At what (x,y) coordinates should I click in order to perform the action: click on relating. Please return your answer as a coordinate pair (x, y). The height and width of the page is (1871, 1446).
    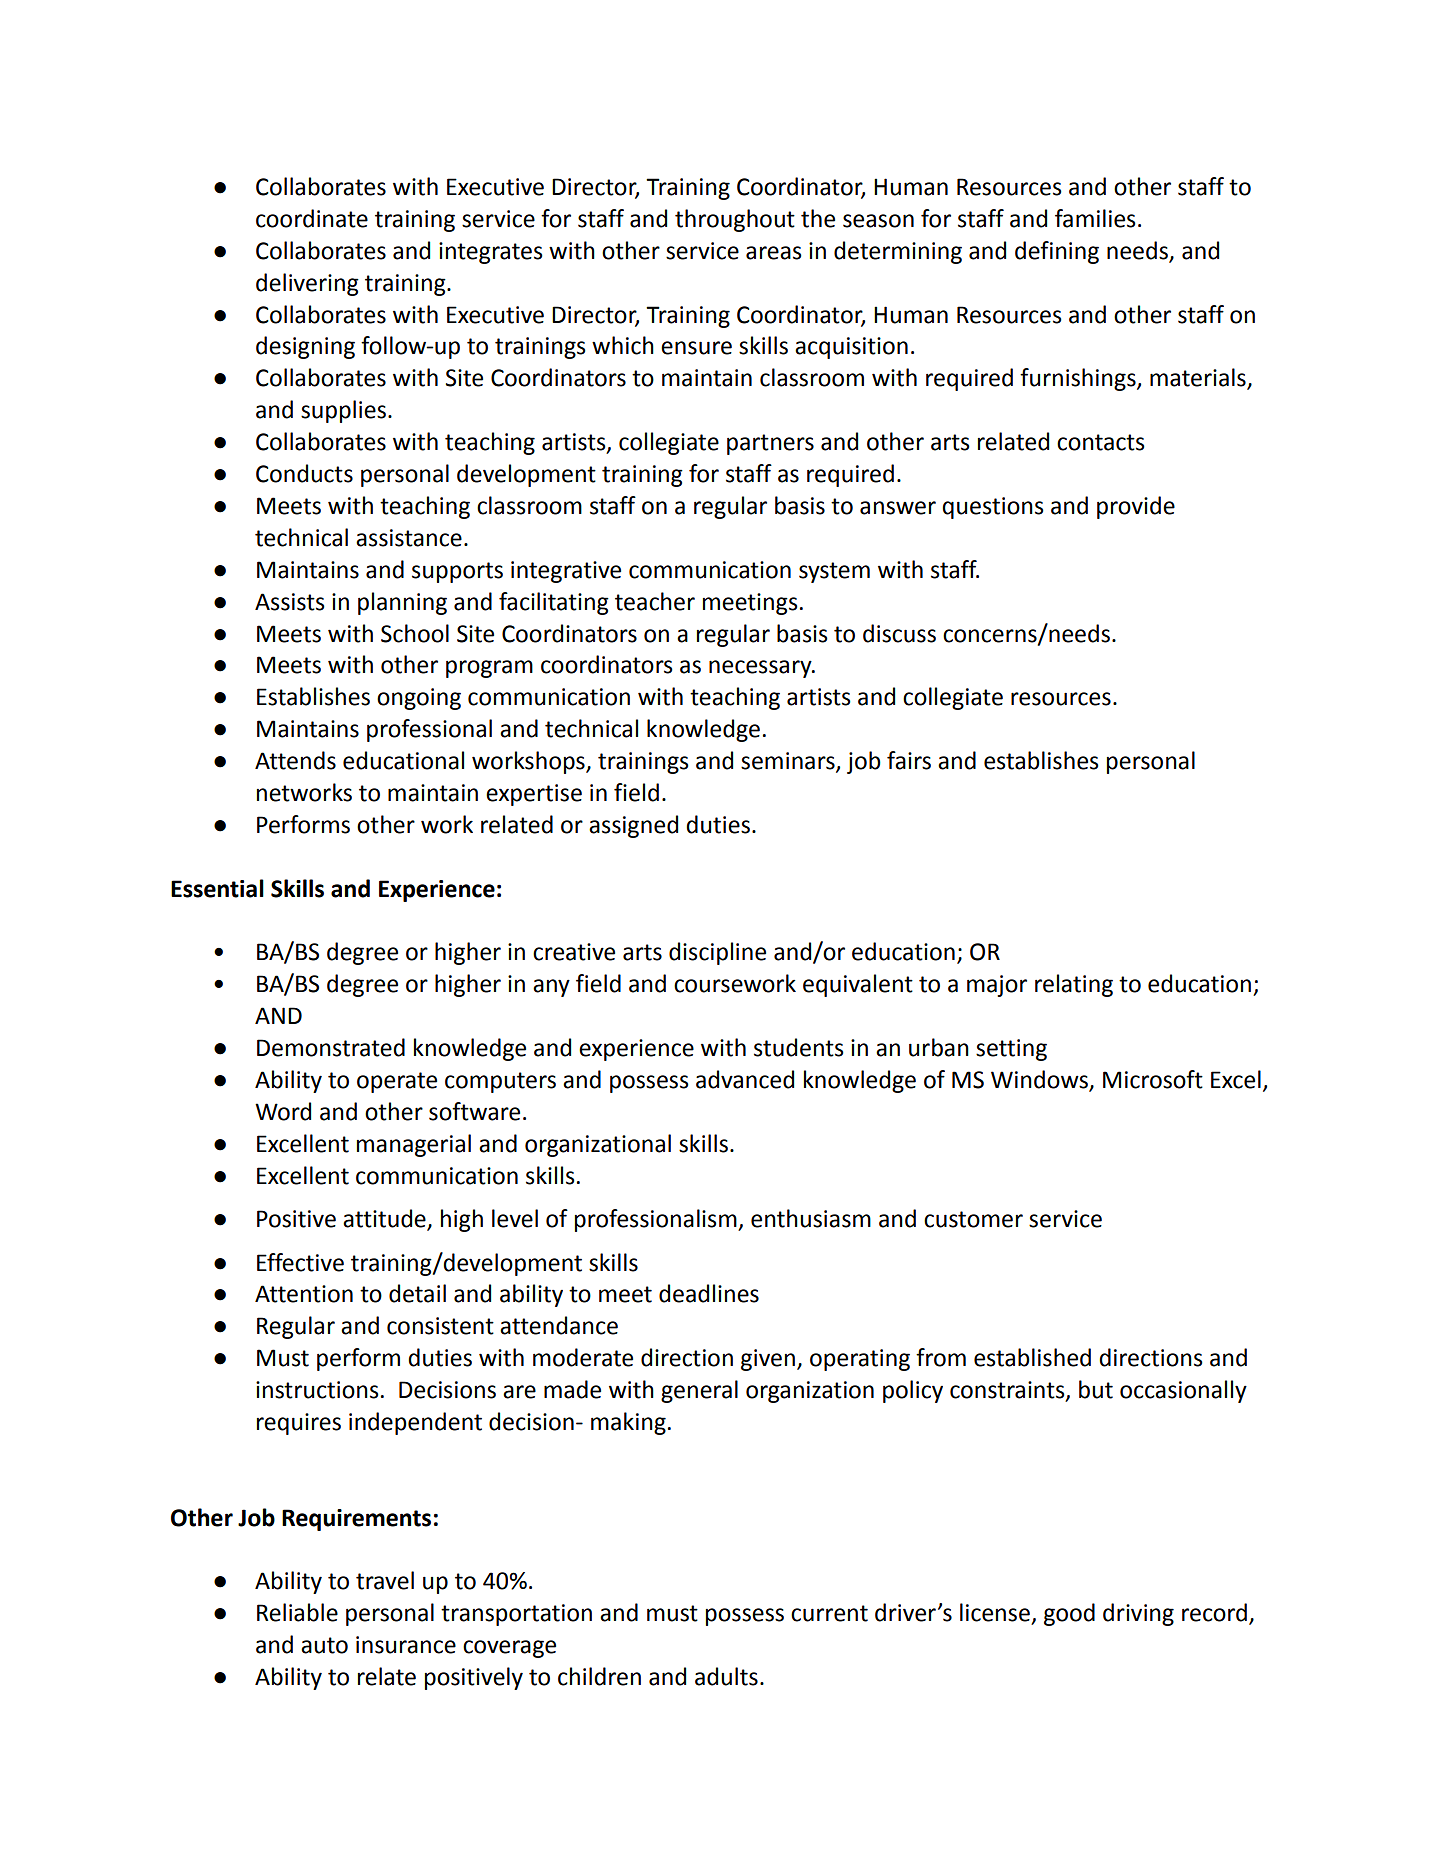
    Looking at the image, I should click on (1074, 985).
